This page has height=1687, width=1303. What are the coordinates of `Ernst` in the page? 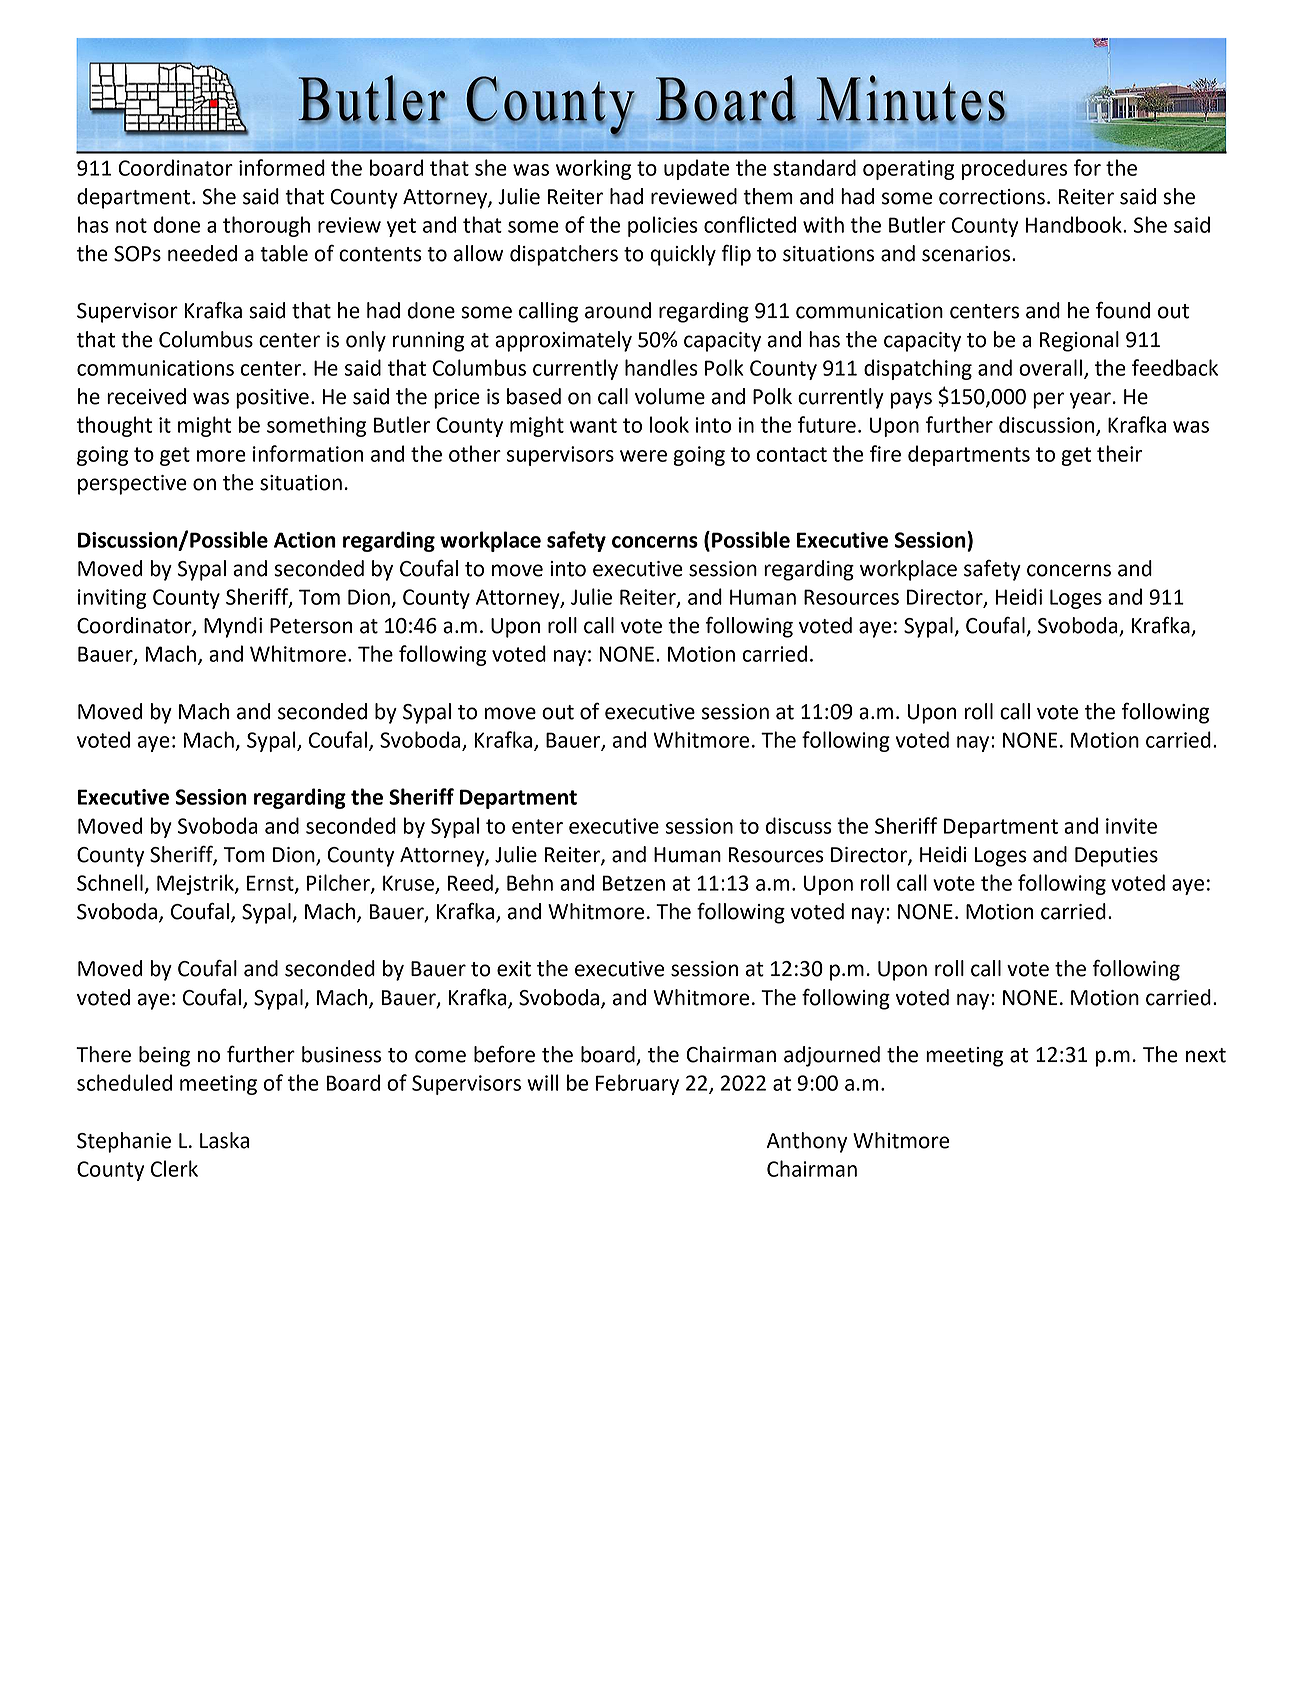 It's located at (271, 884).
